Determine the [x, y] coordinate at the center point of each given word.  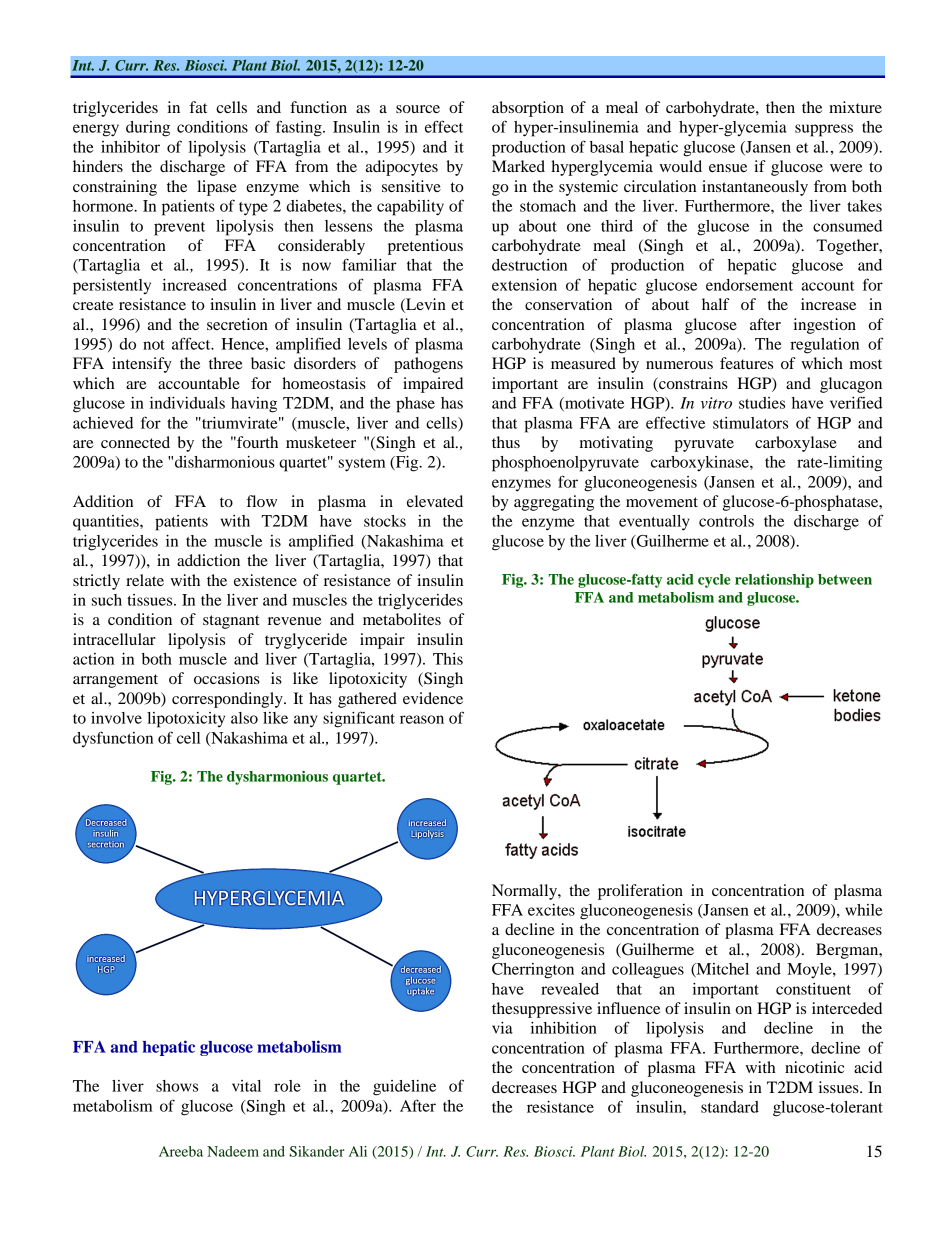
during [148, 129]
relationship [774, 581]
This [448, 659]
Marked [518, 166]
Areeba [181, 1151]
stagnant [231, 622]
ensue [728, 168]
